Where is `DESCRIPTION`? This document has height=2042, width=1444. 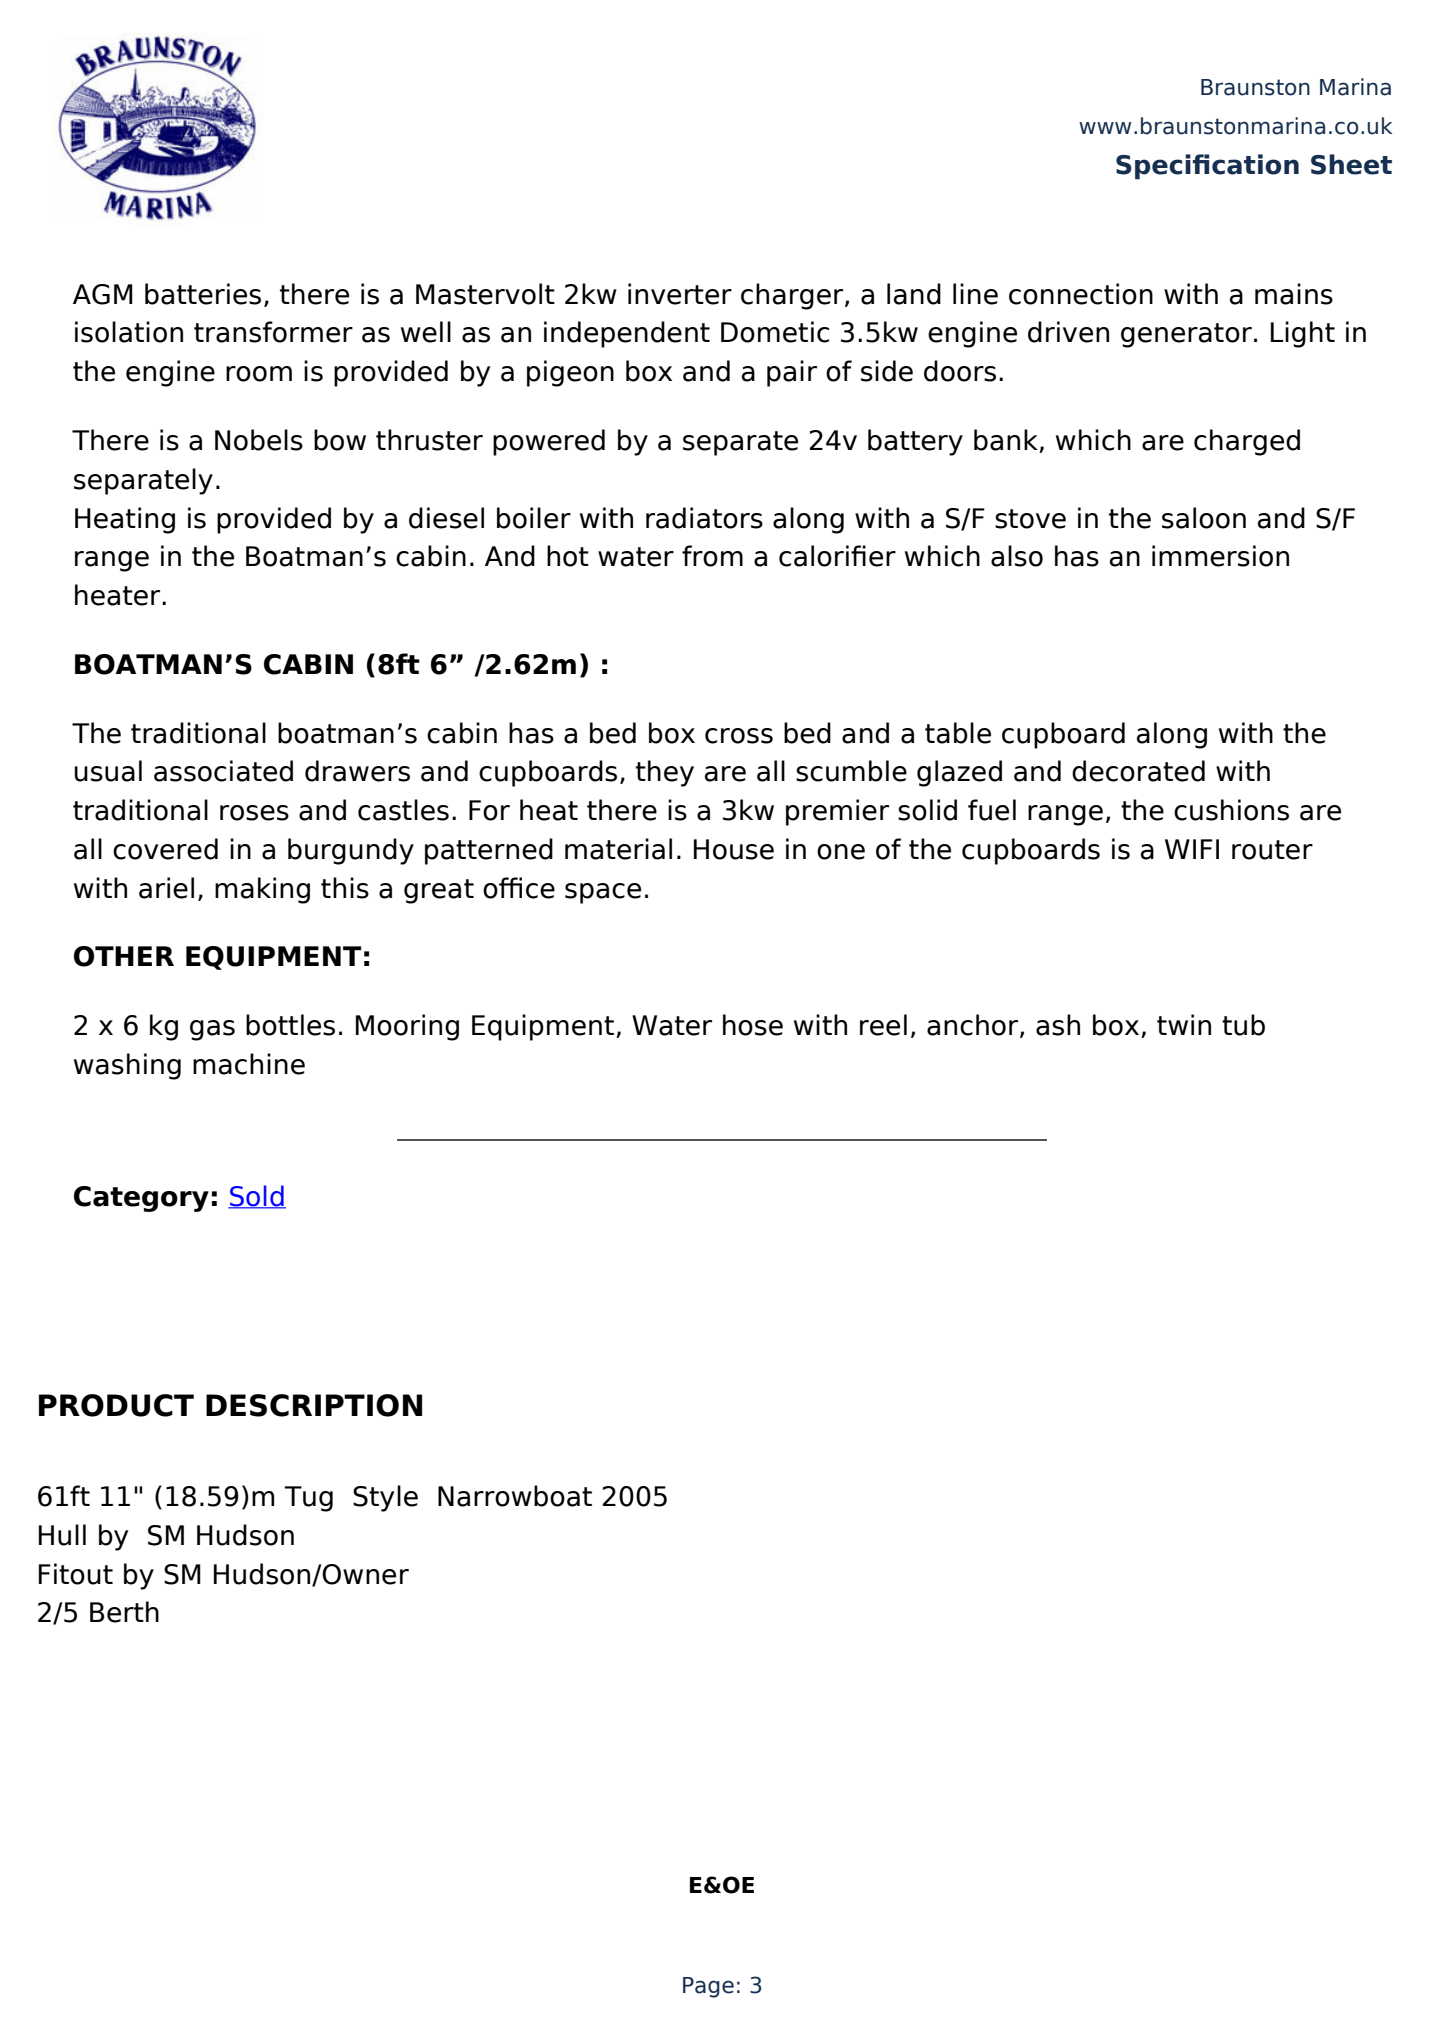
DESCRIPTION is located at coordinates (314, 1405).
